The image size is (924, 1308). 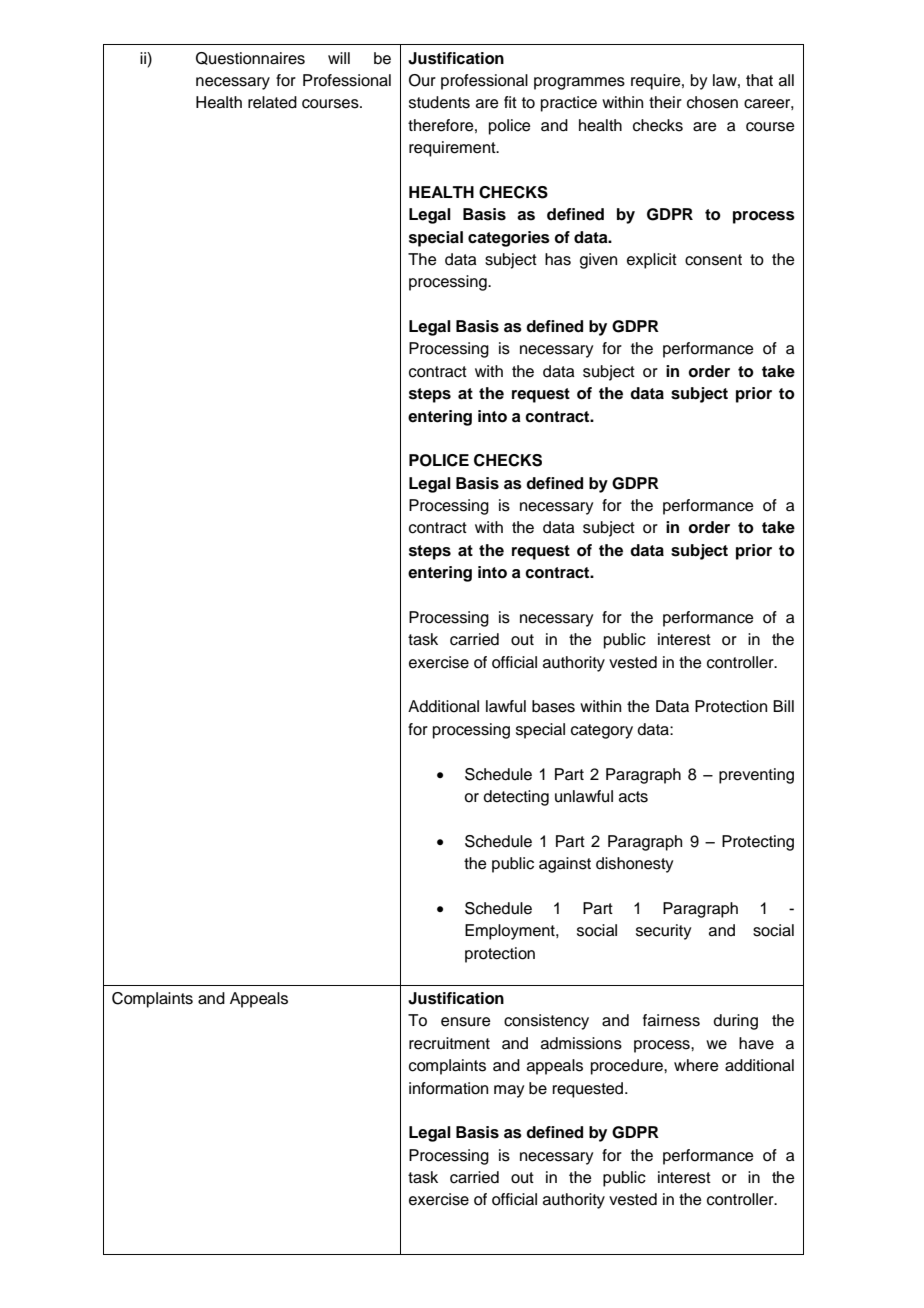 What do you see at coordinates (339, 58) in the page?
I see `will` at bounding box center [339, 58].
